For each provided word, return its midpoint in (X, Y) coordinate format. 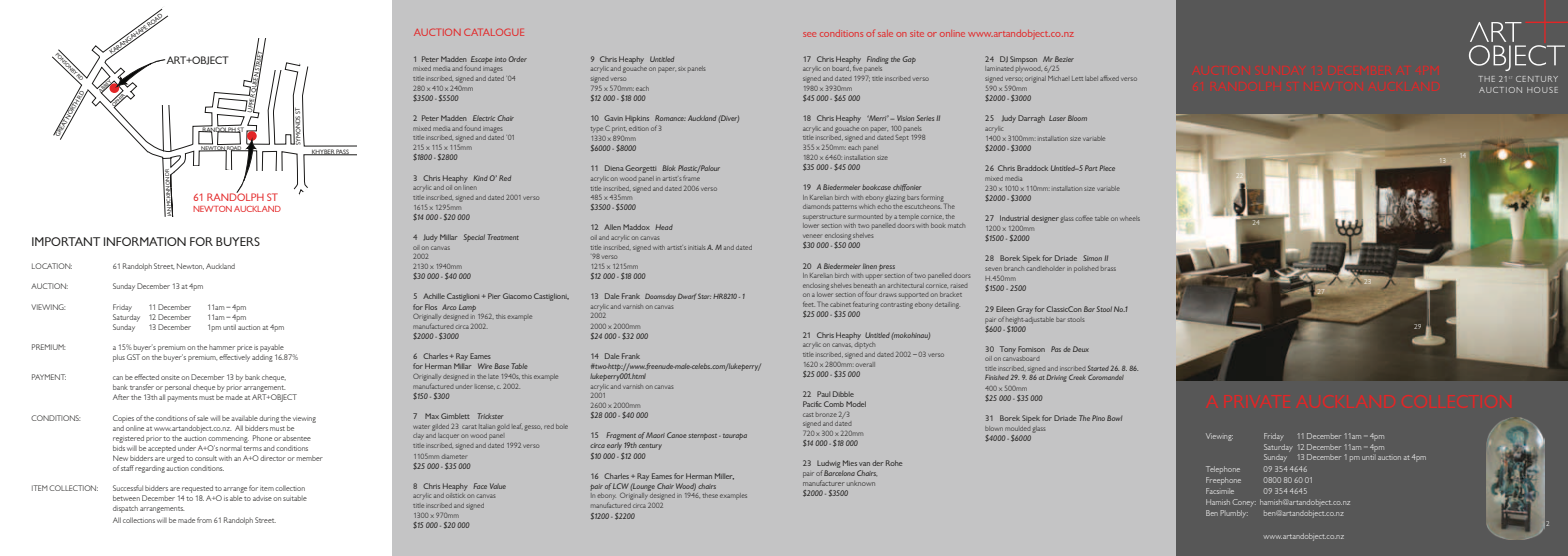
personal (177, 389)
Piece (1107, 168)
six (682, 69)
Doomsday (660, 297)
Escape (482, 60)
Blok (668, 168)
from (204, 520)
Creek (1077, 377)
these (710, 495)
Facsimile (1220, 491)
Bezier (1064, 59)
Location (52, 266)
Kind (480, 178)
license (485, 387)
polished (1086, 269)
